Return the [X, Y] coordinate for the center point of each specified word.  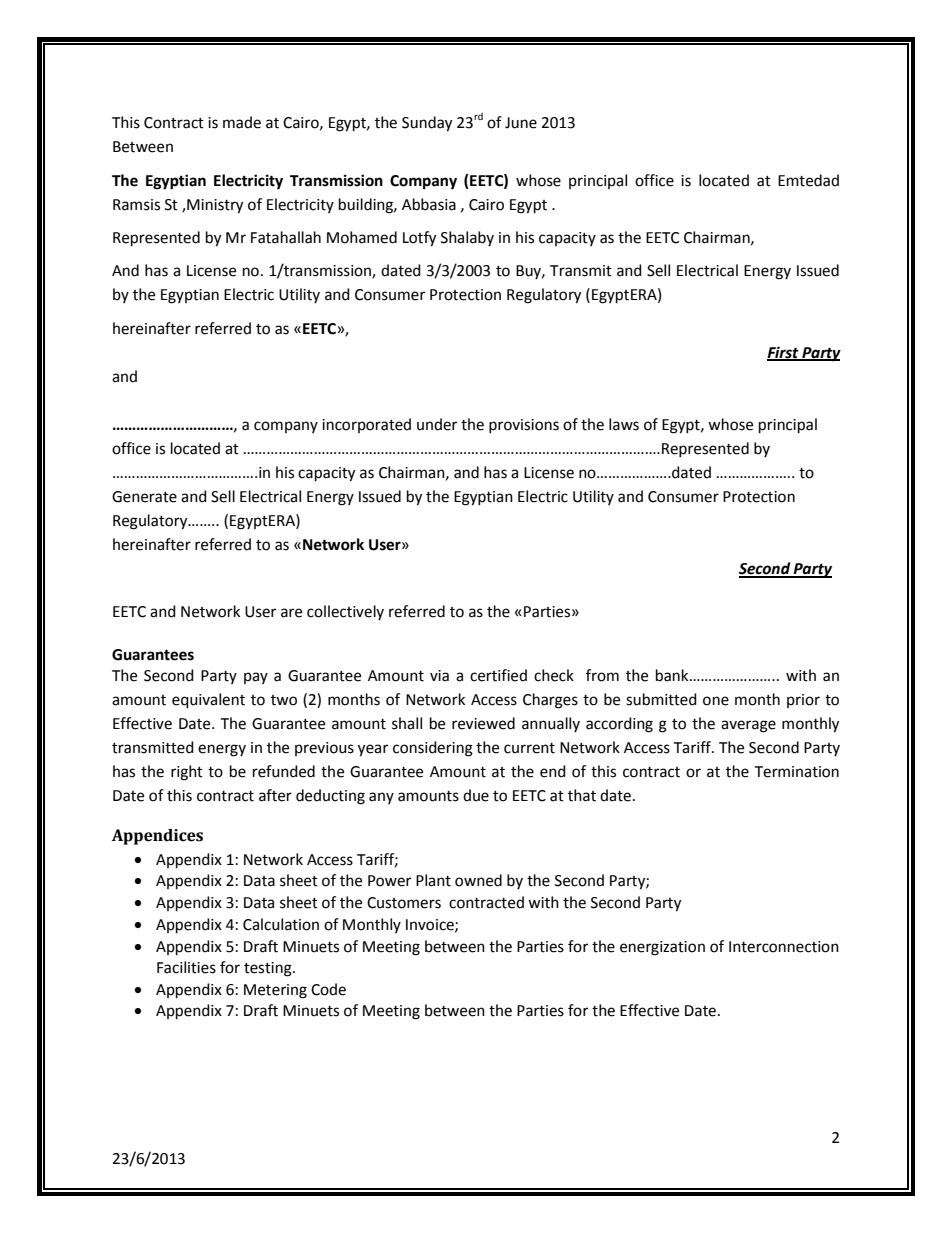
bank [673, 675]
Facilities [186, 967]
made [242, 122]
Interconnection [784, 947]
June [521, 123]
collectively [345, 612]
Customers [404, 903]
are [291, 613]
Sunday [427, 124]
